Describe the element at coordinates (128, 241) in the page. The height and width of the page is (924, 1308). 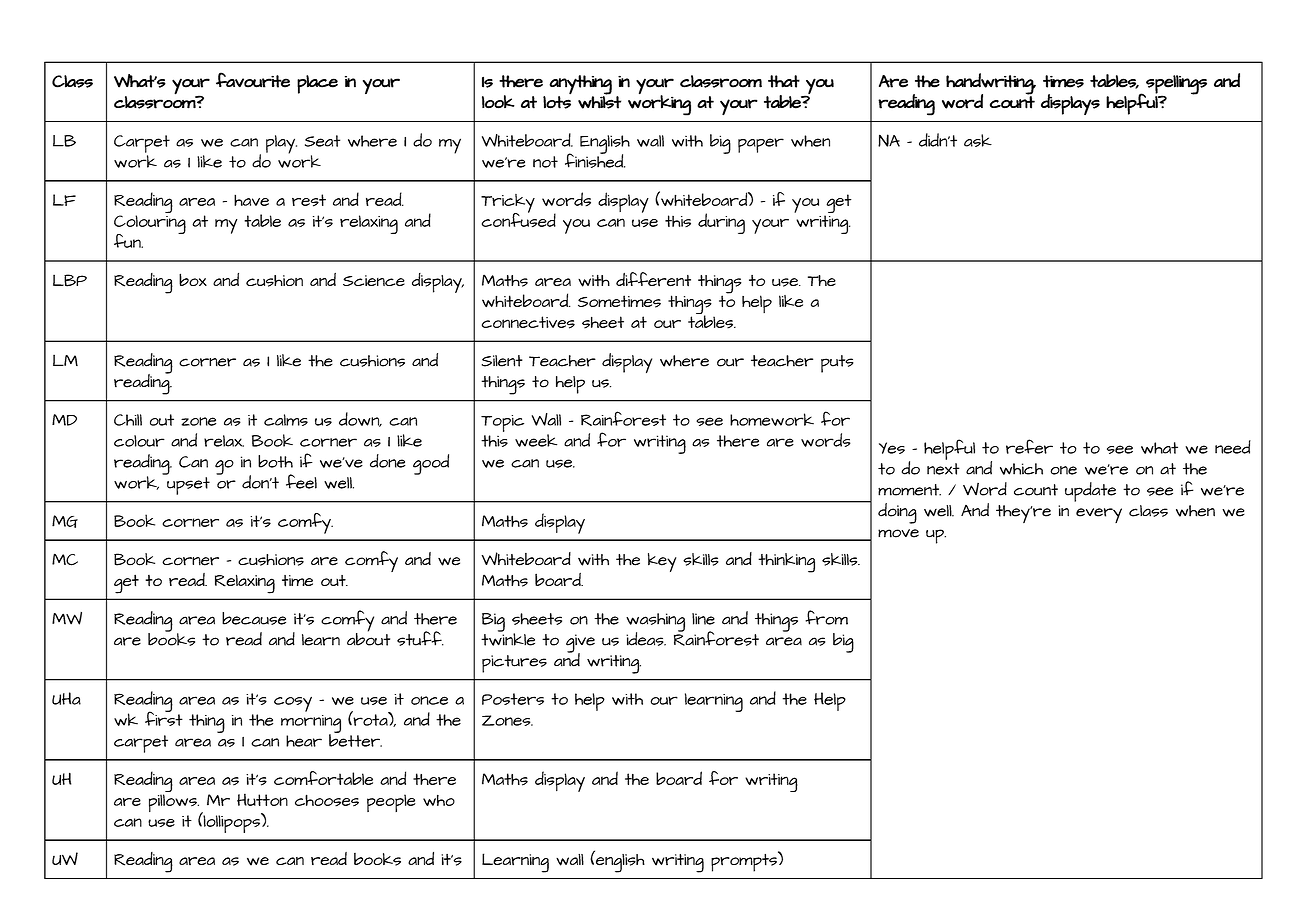
I see `fun` at that location.
